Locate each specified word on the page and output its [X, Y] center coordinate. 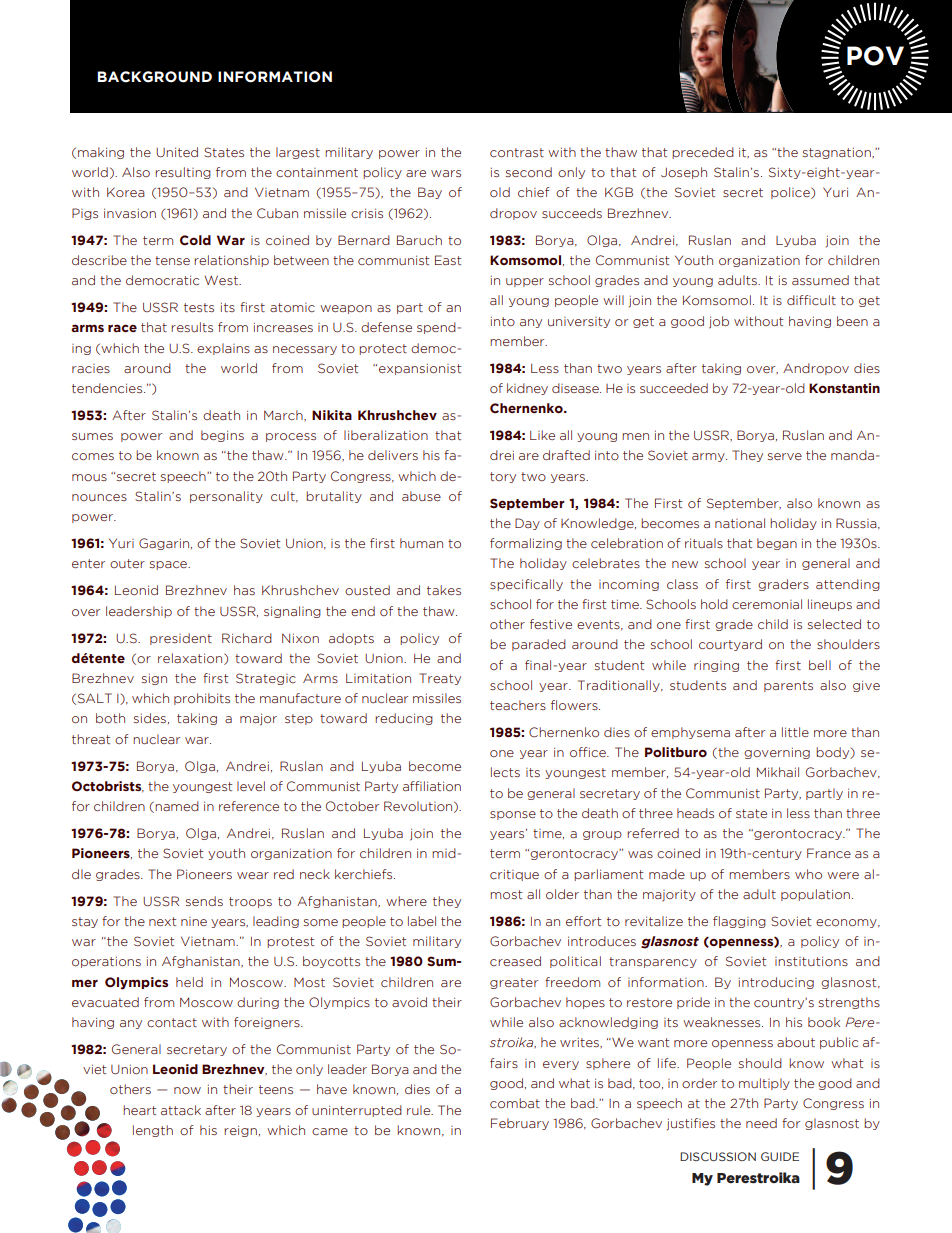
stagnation [838, 153]
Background [154, 77]
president [181, 639]
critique [514, 875]
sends [204, 901]
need [761, 1123]
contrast [517, 152]
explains [223, 349]
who [808, 874]
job [719, 322]
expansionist [420, 369]
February [520, 1124]
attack [181, 1110]
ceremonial [767, 604]
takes [444, 590]
